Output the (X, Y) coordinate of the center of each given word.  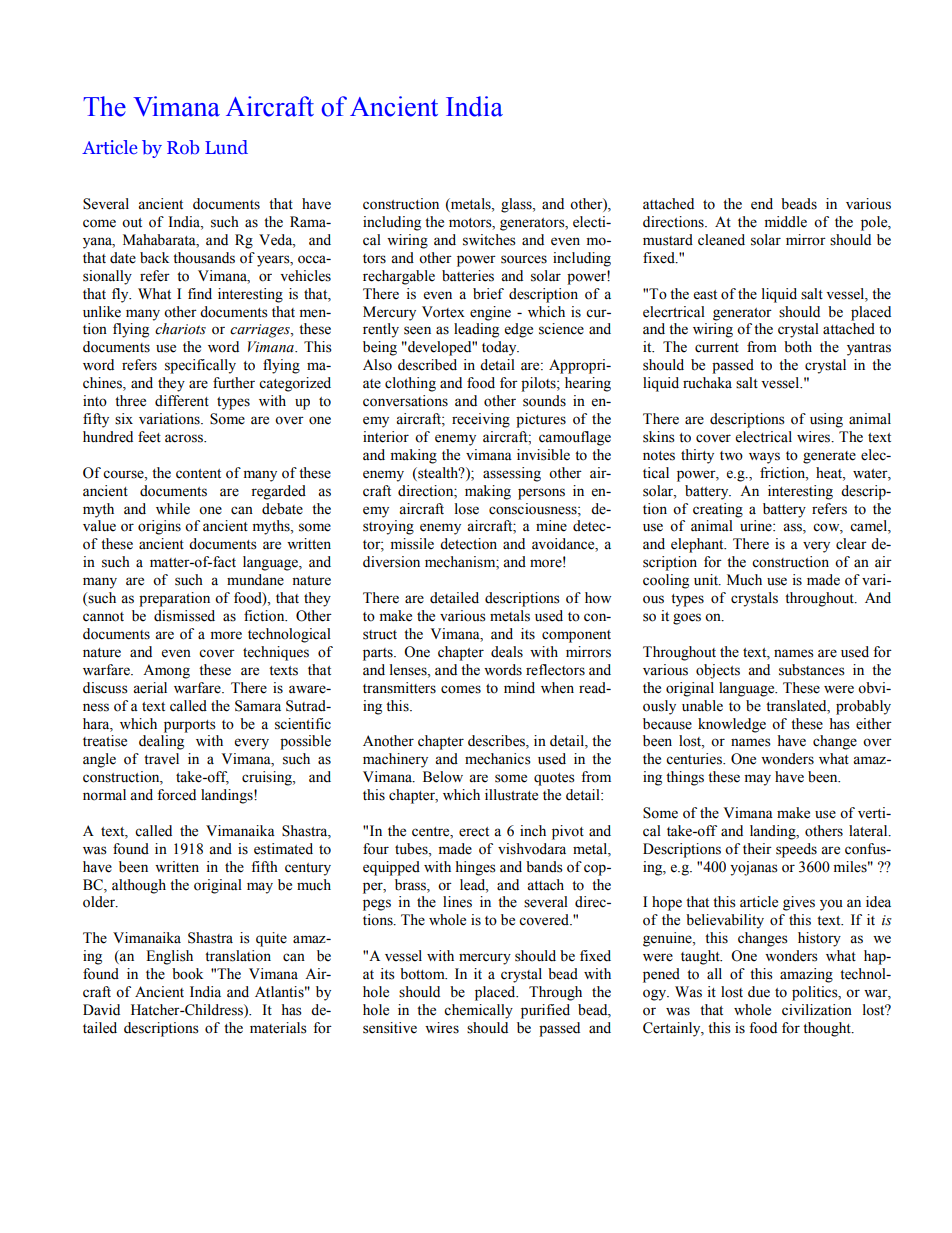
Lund (226, 147)
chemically (478, 1011)
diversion (391, 562)
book (187, 974)
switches (489, 240)
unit (707, 580)
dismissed (184, 616)
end (762, 204)
